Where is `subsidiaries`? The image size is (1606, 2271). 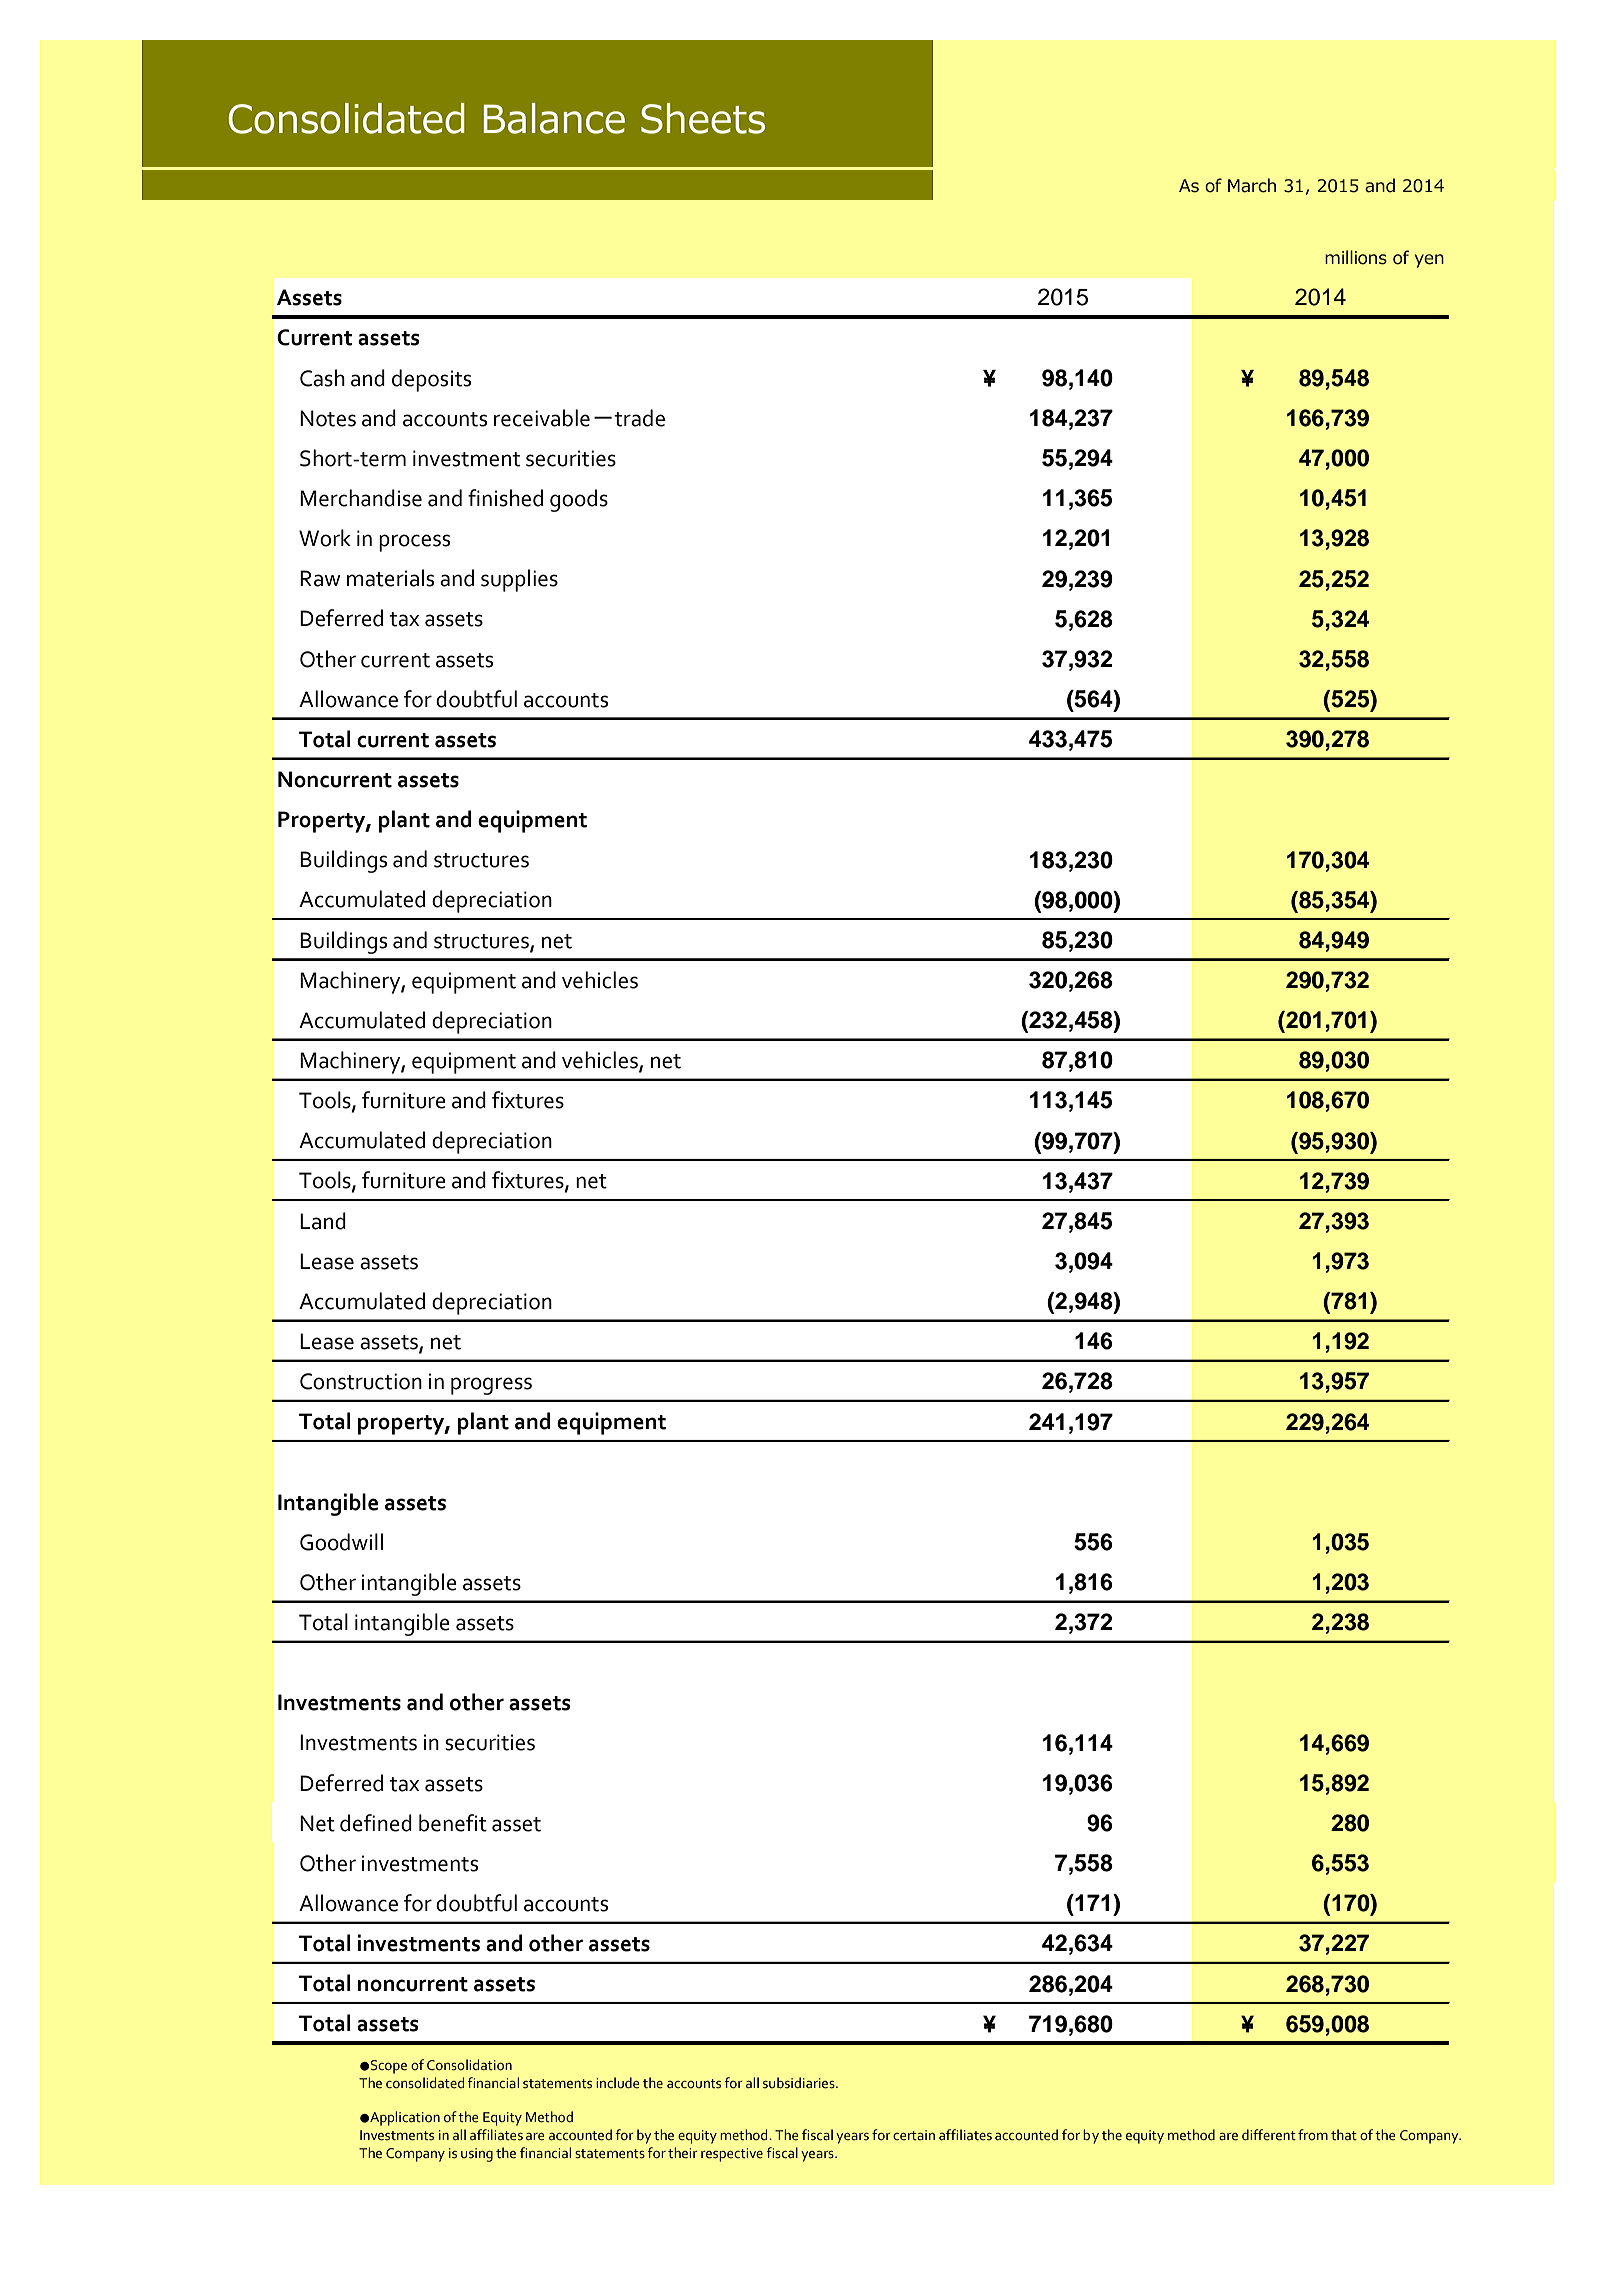
subsidiaries is located at coordinates (800, 2083).
